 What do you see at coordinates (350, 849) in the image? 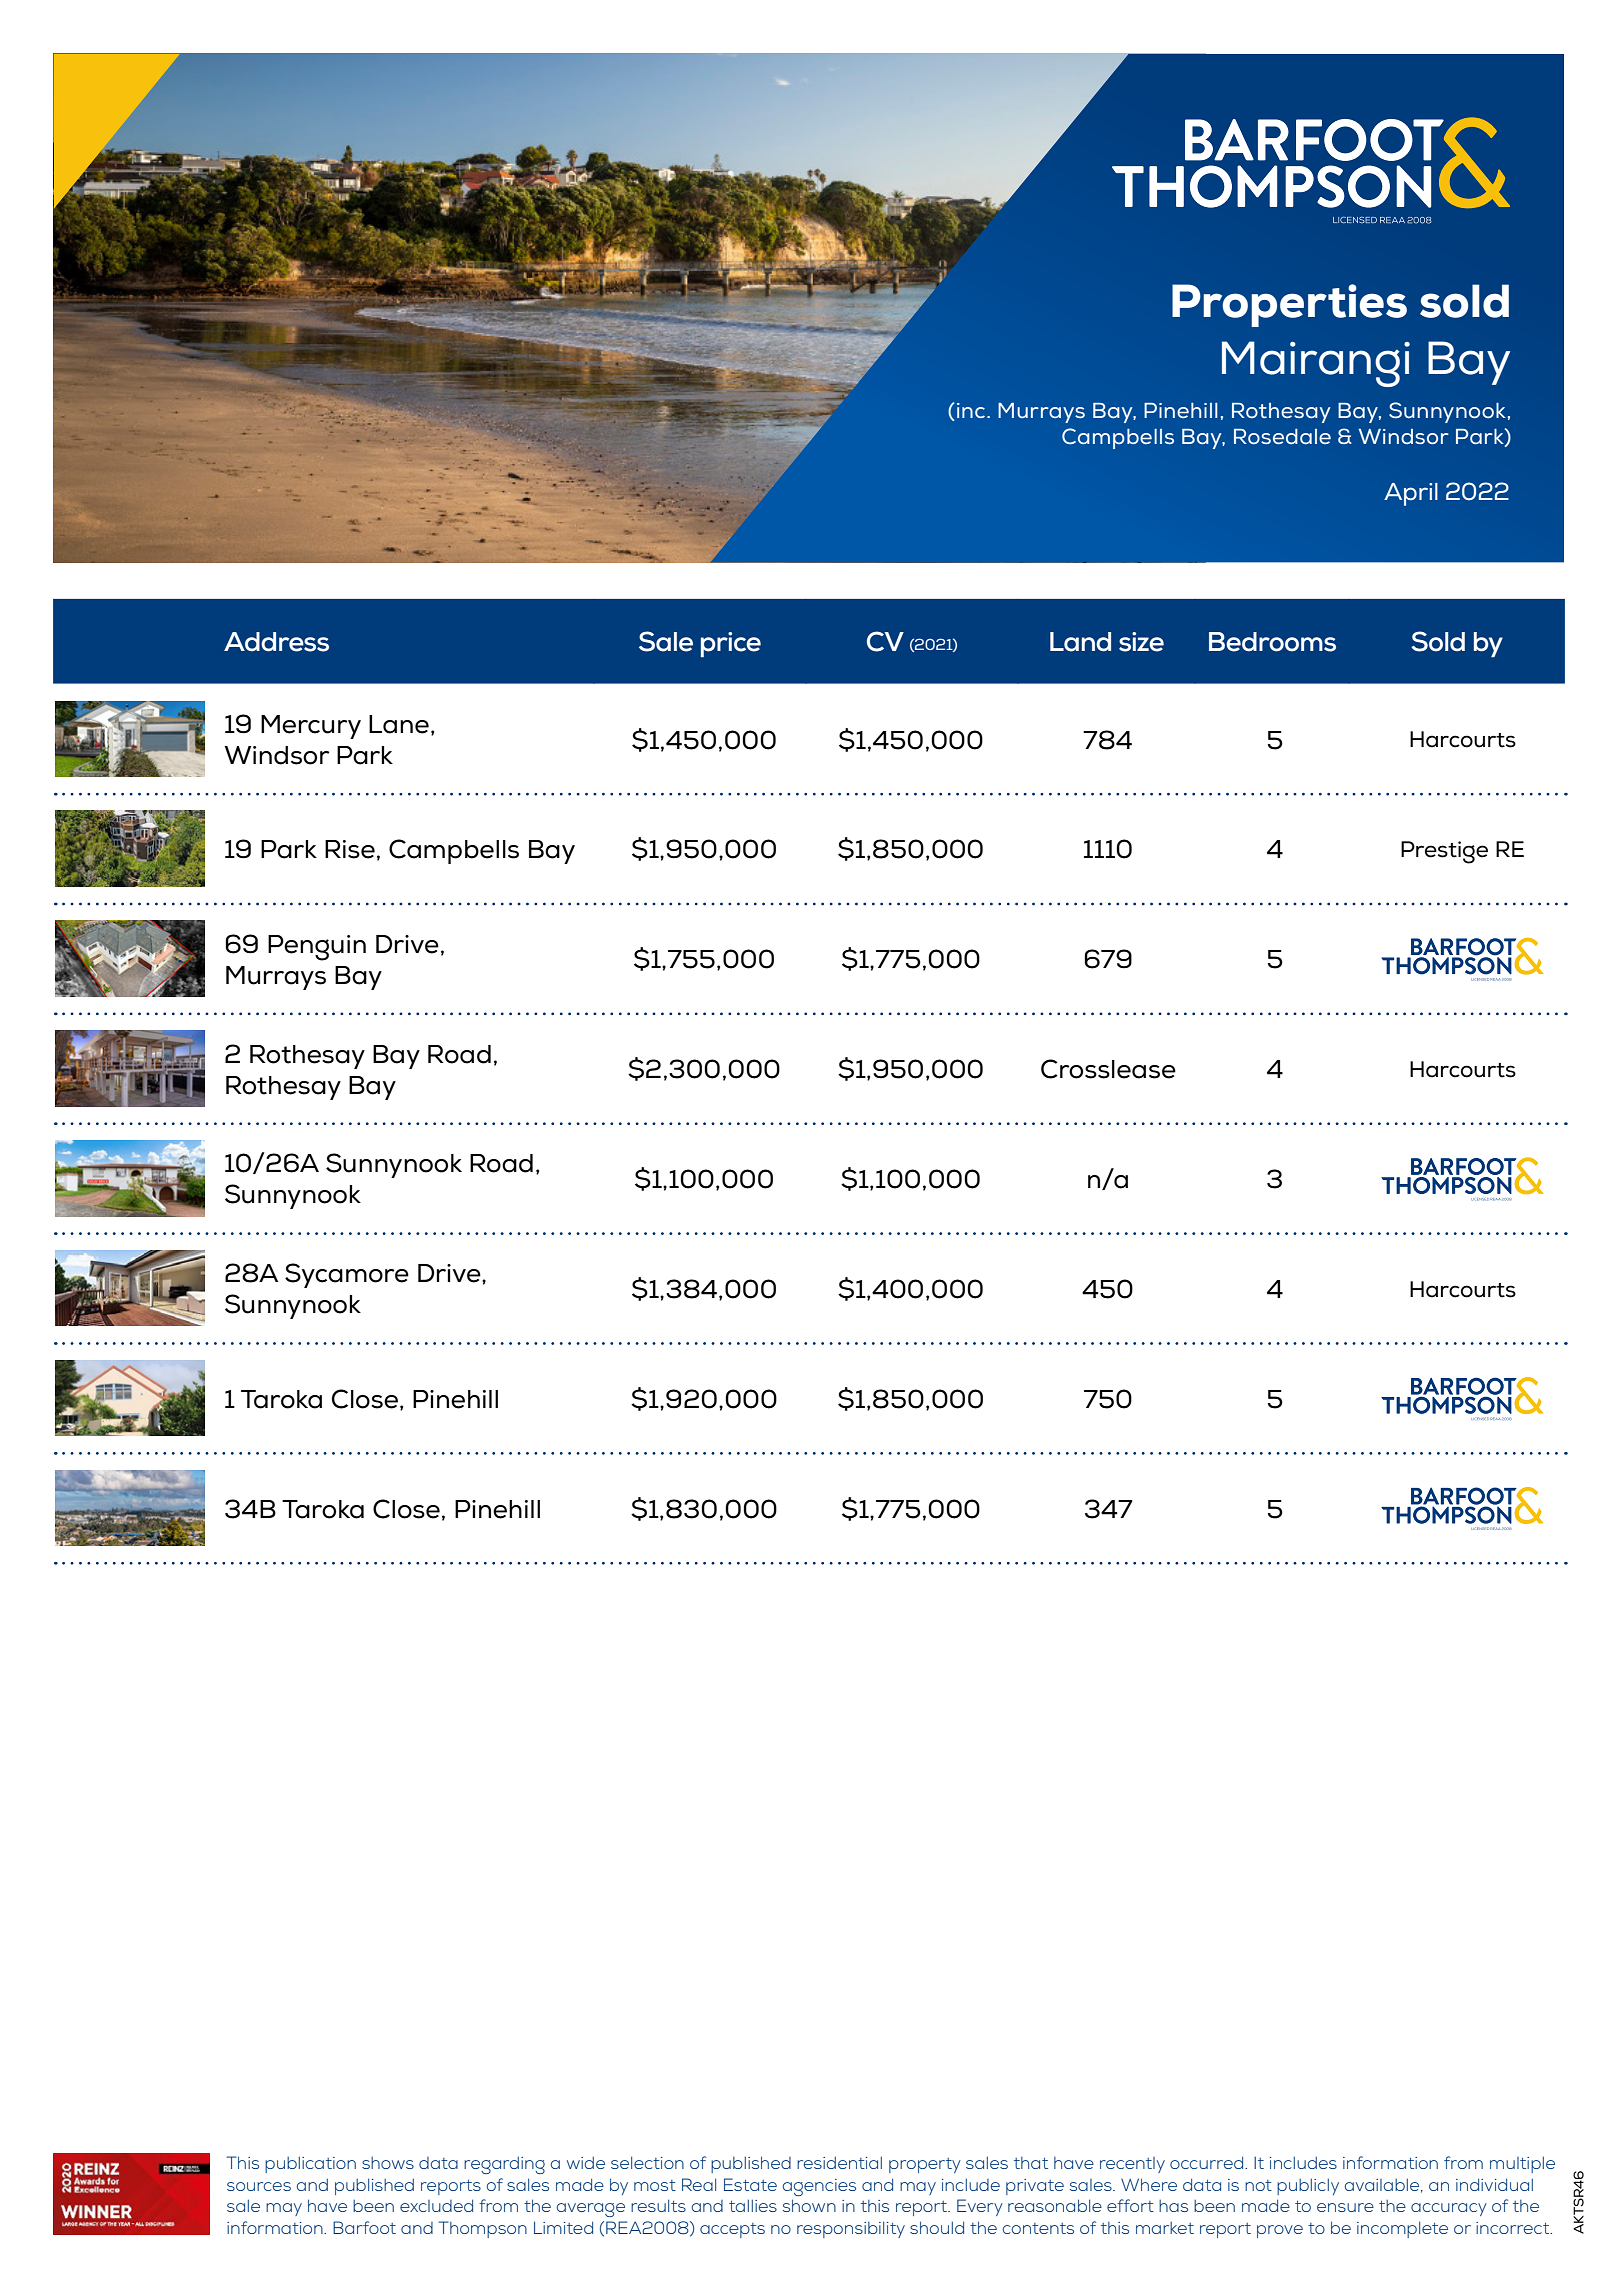
I see `Rise` at bounding box center [350, 849].
